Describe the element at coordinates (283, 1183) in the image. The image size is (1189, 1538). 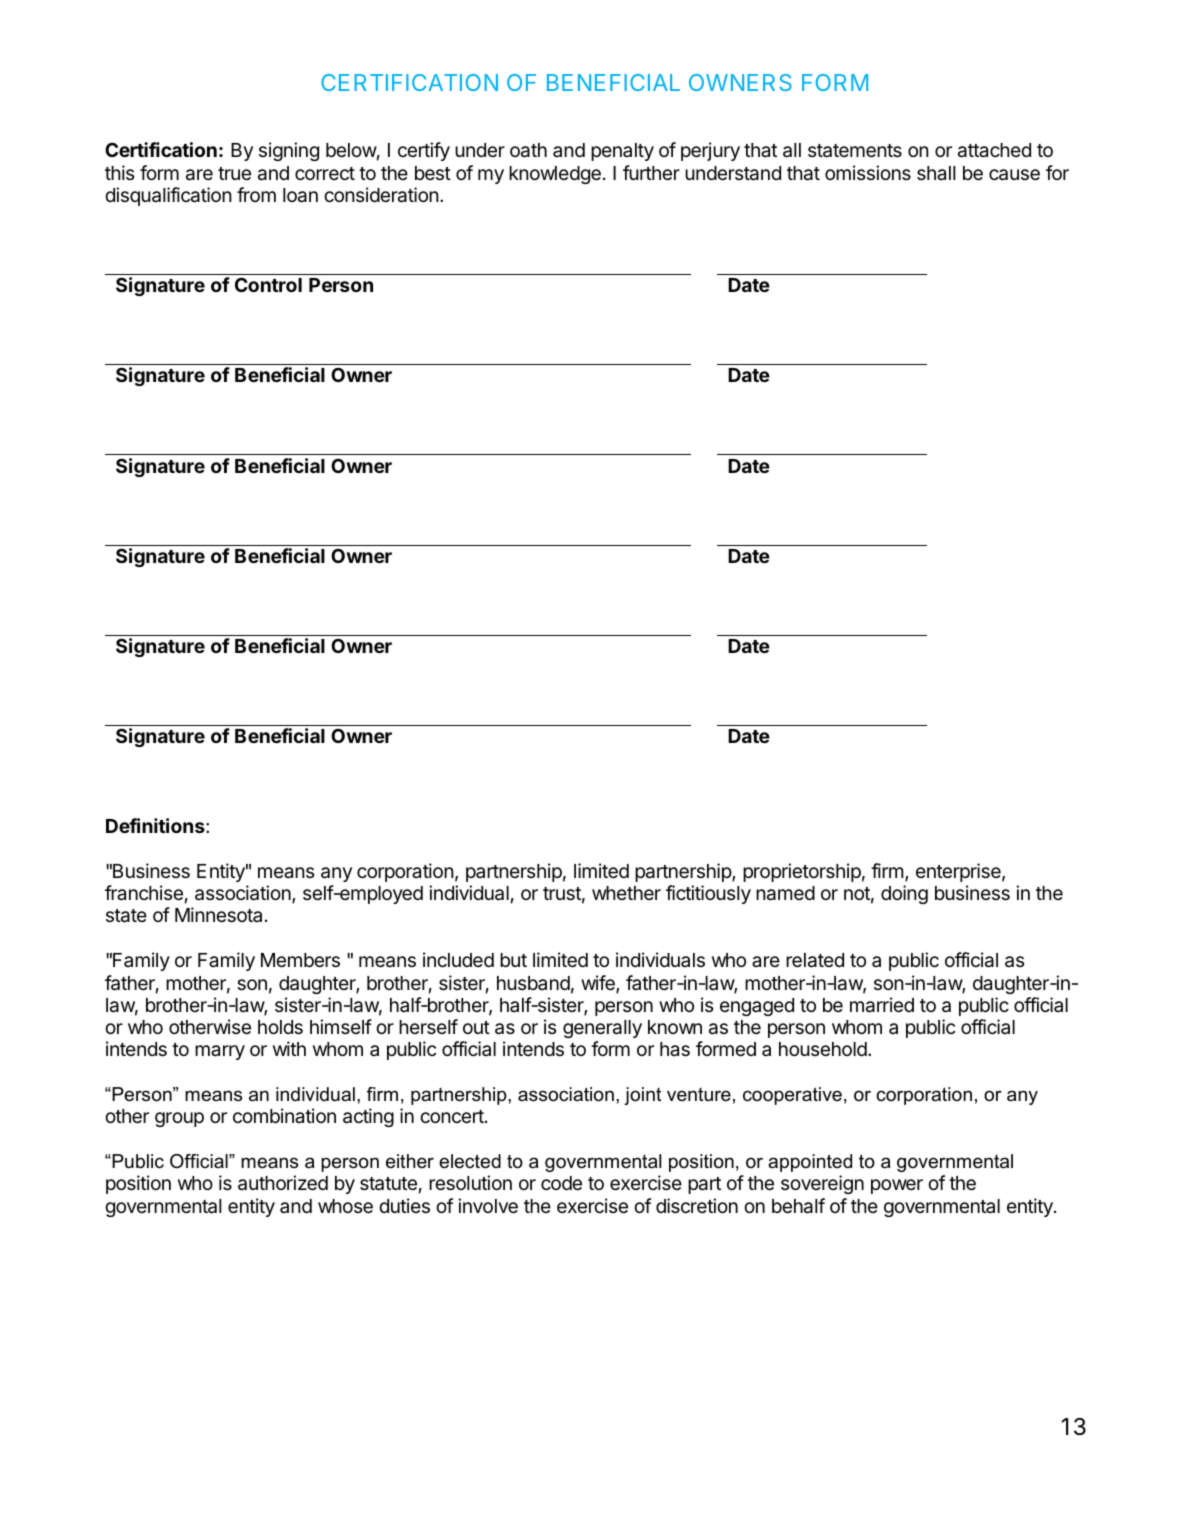
I see `authorized` at that location.
